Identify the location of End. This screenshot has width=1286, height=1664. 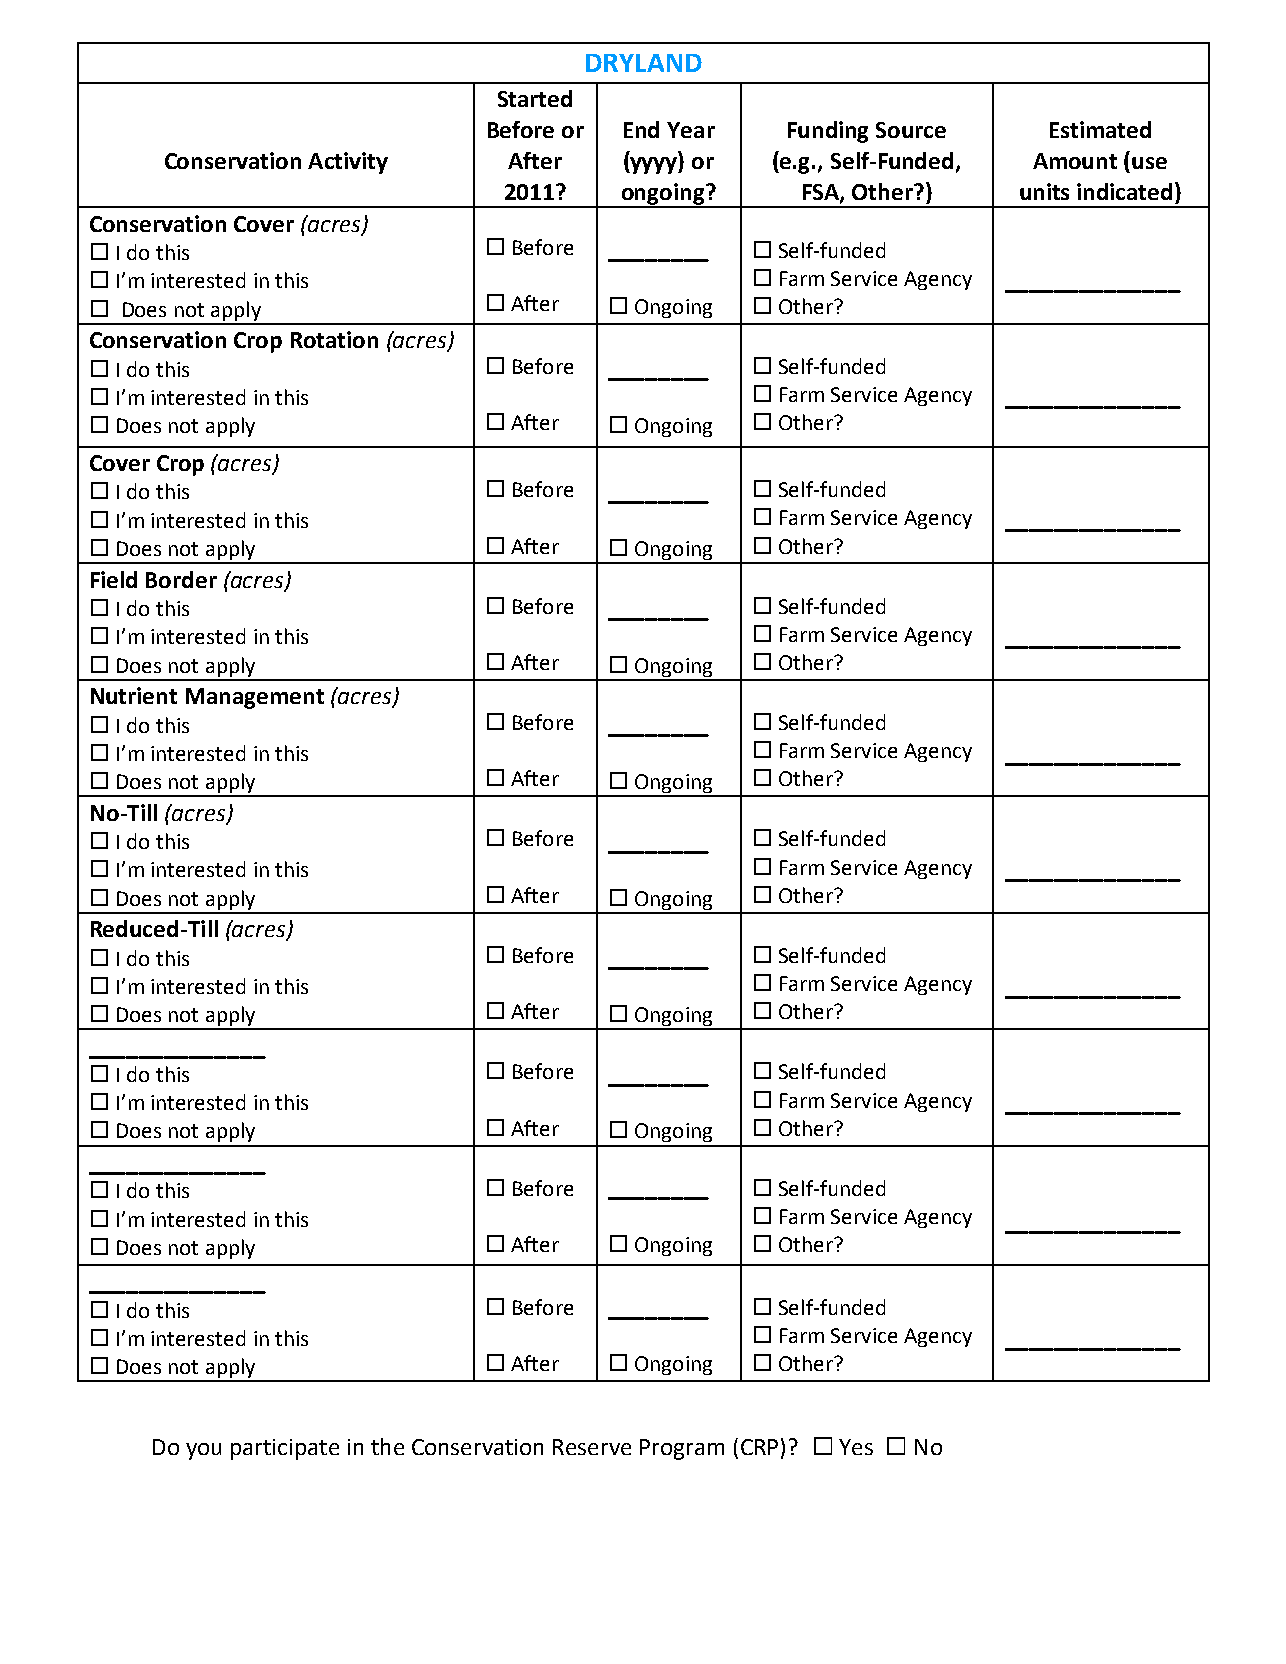
(641, 129).
